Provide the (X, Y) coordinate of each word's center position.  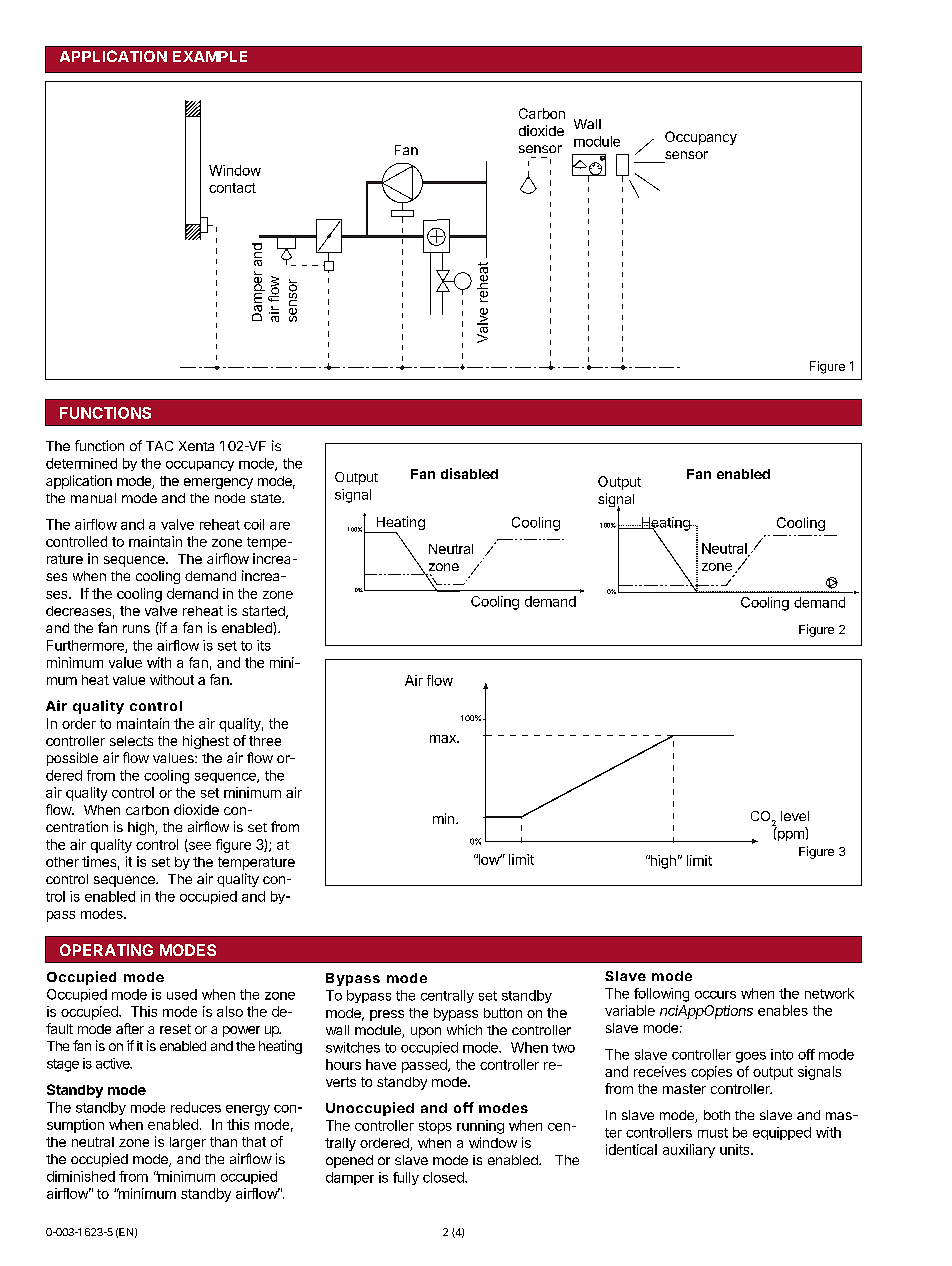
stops (435, 1127)
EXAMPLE (210, 56)
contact (232, 188)
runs (136, 629)
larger (188, 1143)
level (795, 816)
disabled (469, 473)
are (280, 526)
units (736, 1149)
